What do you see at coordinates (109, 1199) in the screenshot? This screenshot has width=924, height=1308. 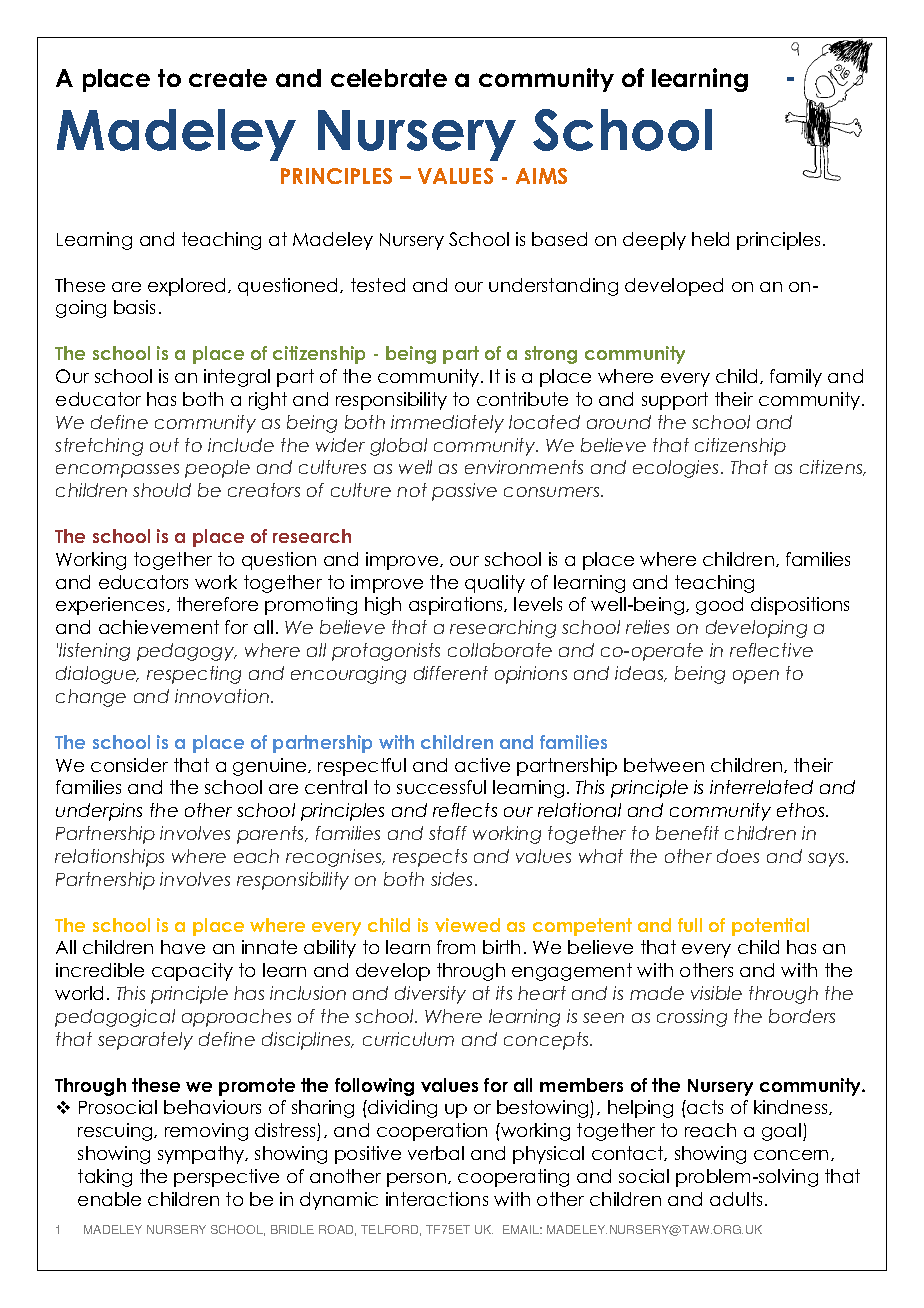 I see `enable` at bounding box center [109, 1199].
